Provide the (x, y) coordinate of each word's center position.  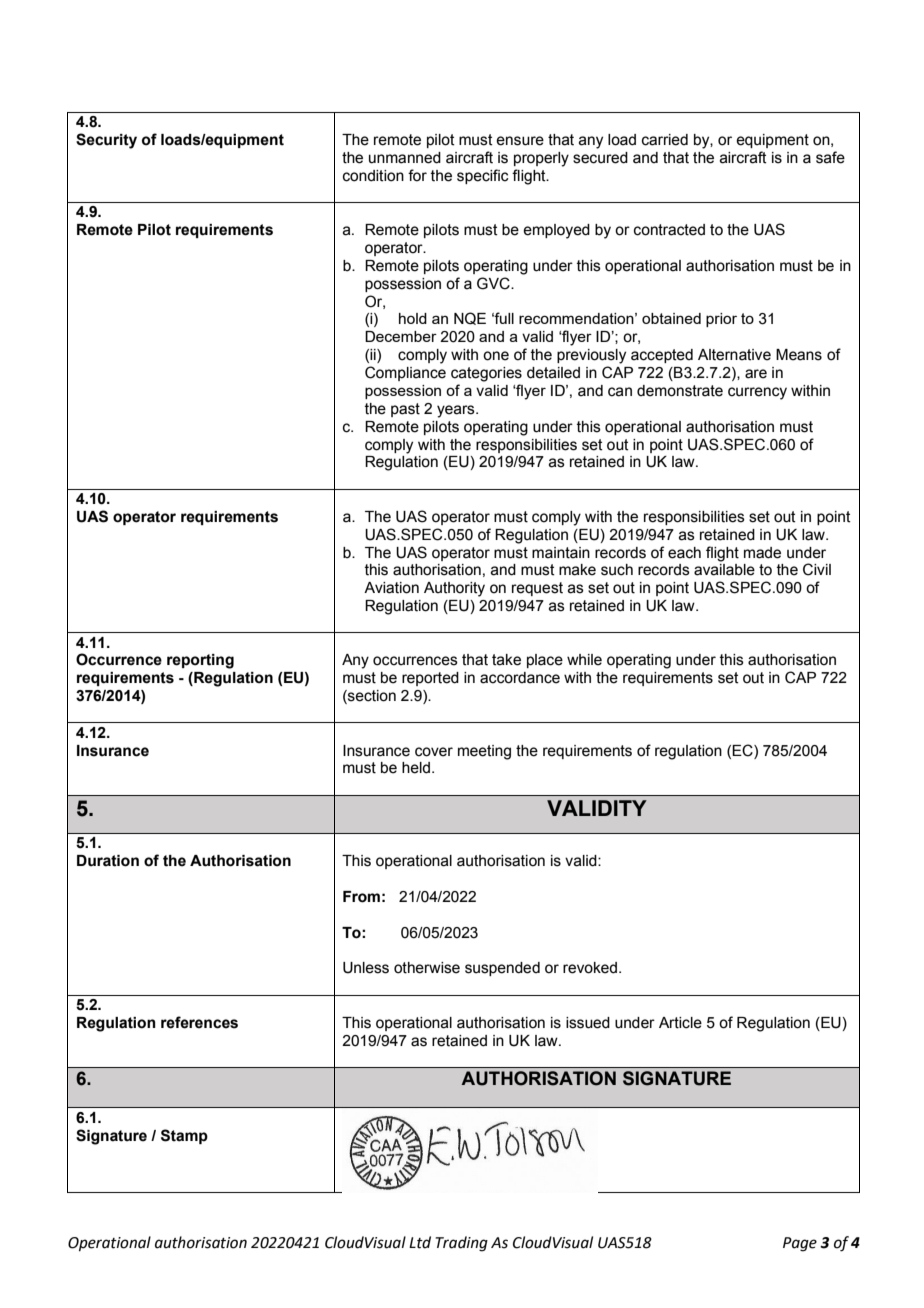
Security (106, 141)
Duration (108, 861)
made (762, 553)
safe (830, 157)
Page (800, 1244)
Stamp (184, 1136)
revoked (590, 968)
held (416, 768)
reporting (200, 661)
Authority (454, 589)
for (417, 175)
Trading (462, 1244)
